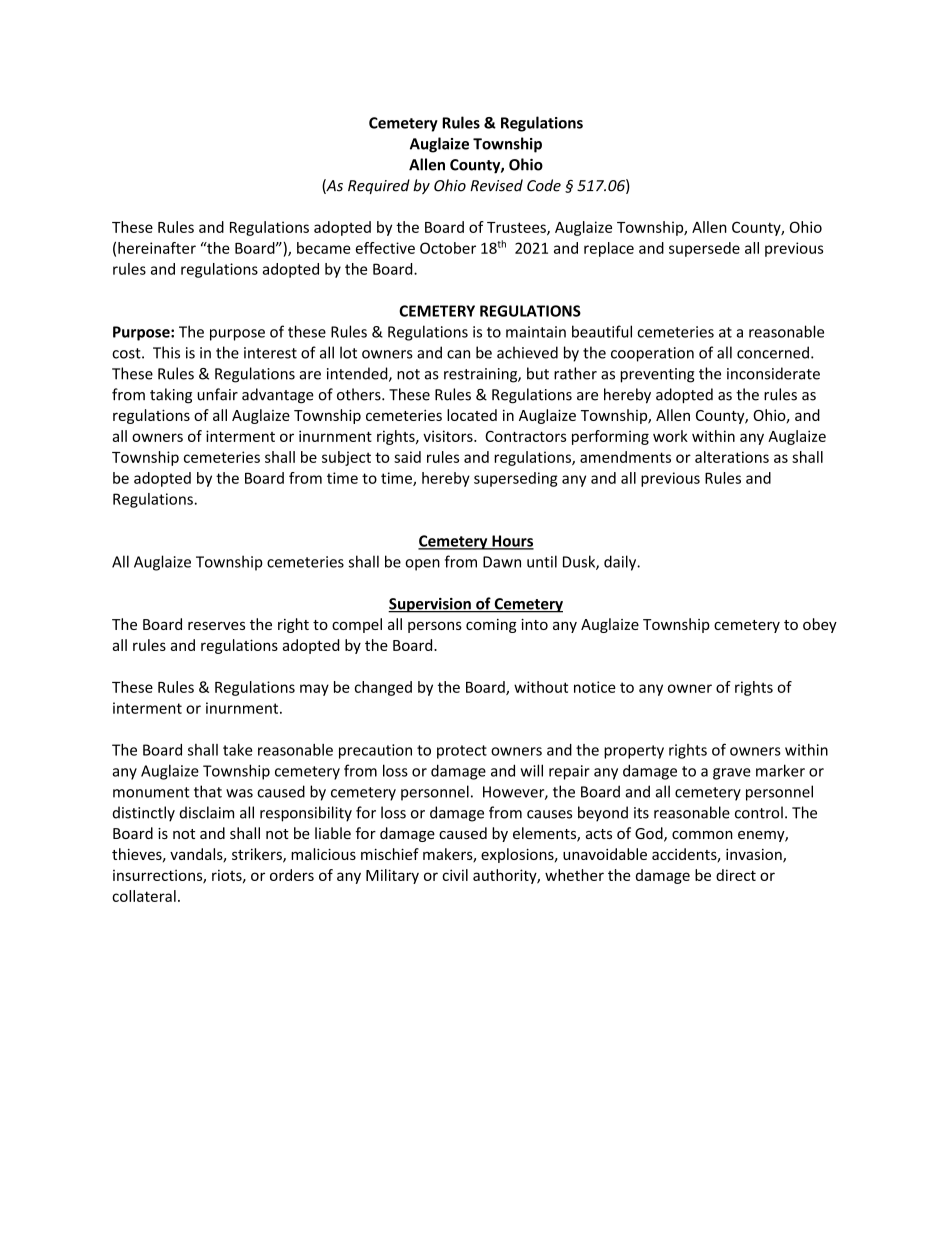  What do you see at coordinates (455, 875) in the document?
I see `civil` at bounding box center [455, 875].
